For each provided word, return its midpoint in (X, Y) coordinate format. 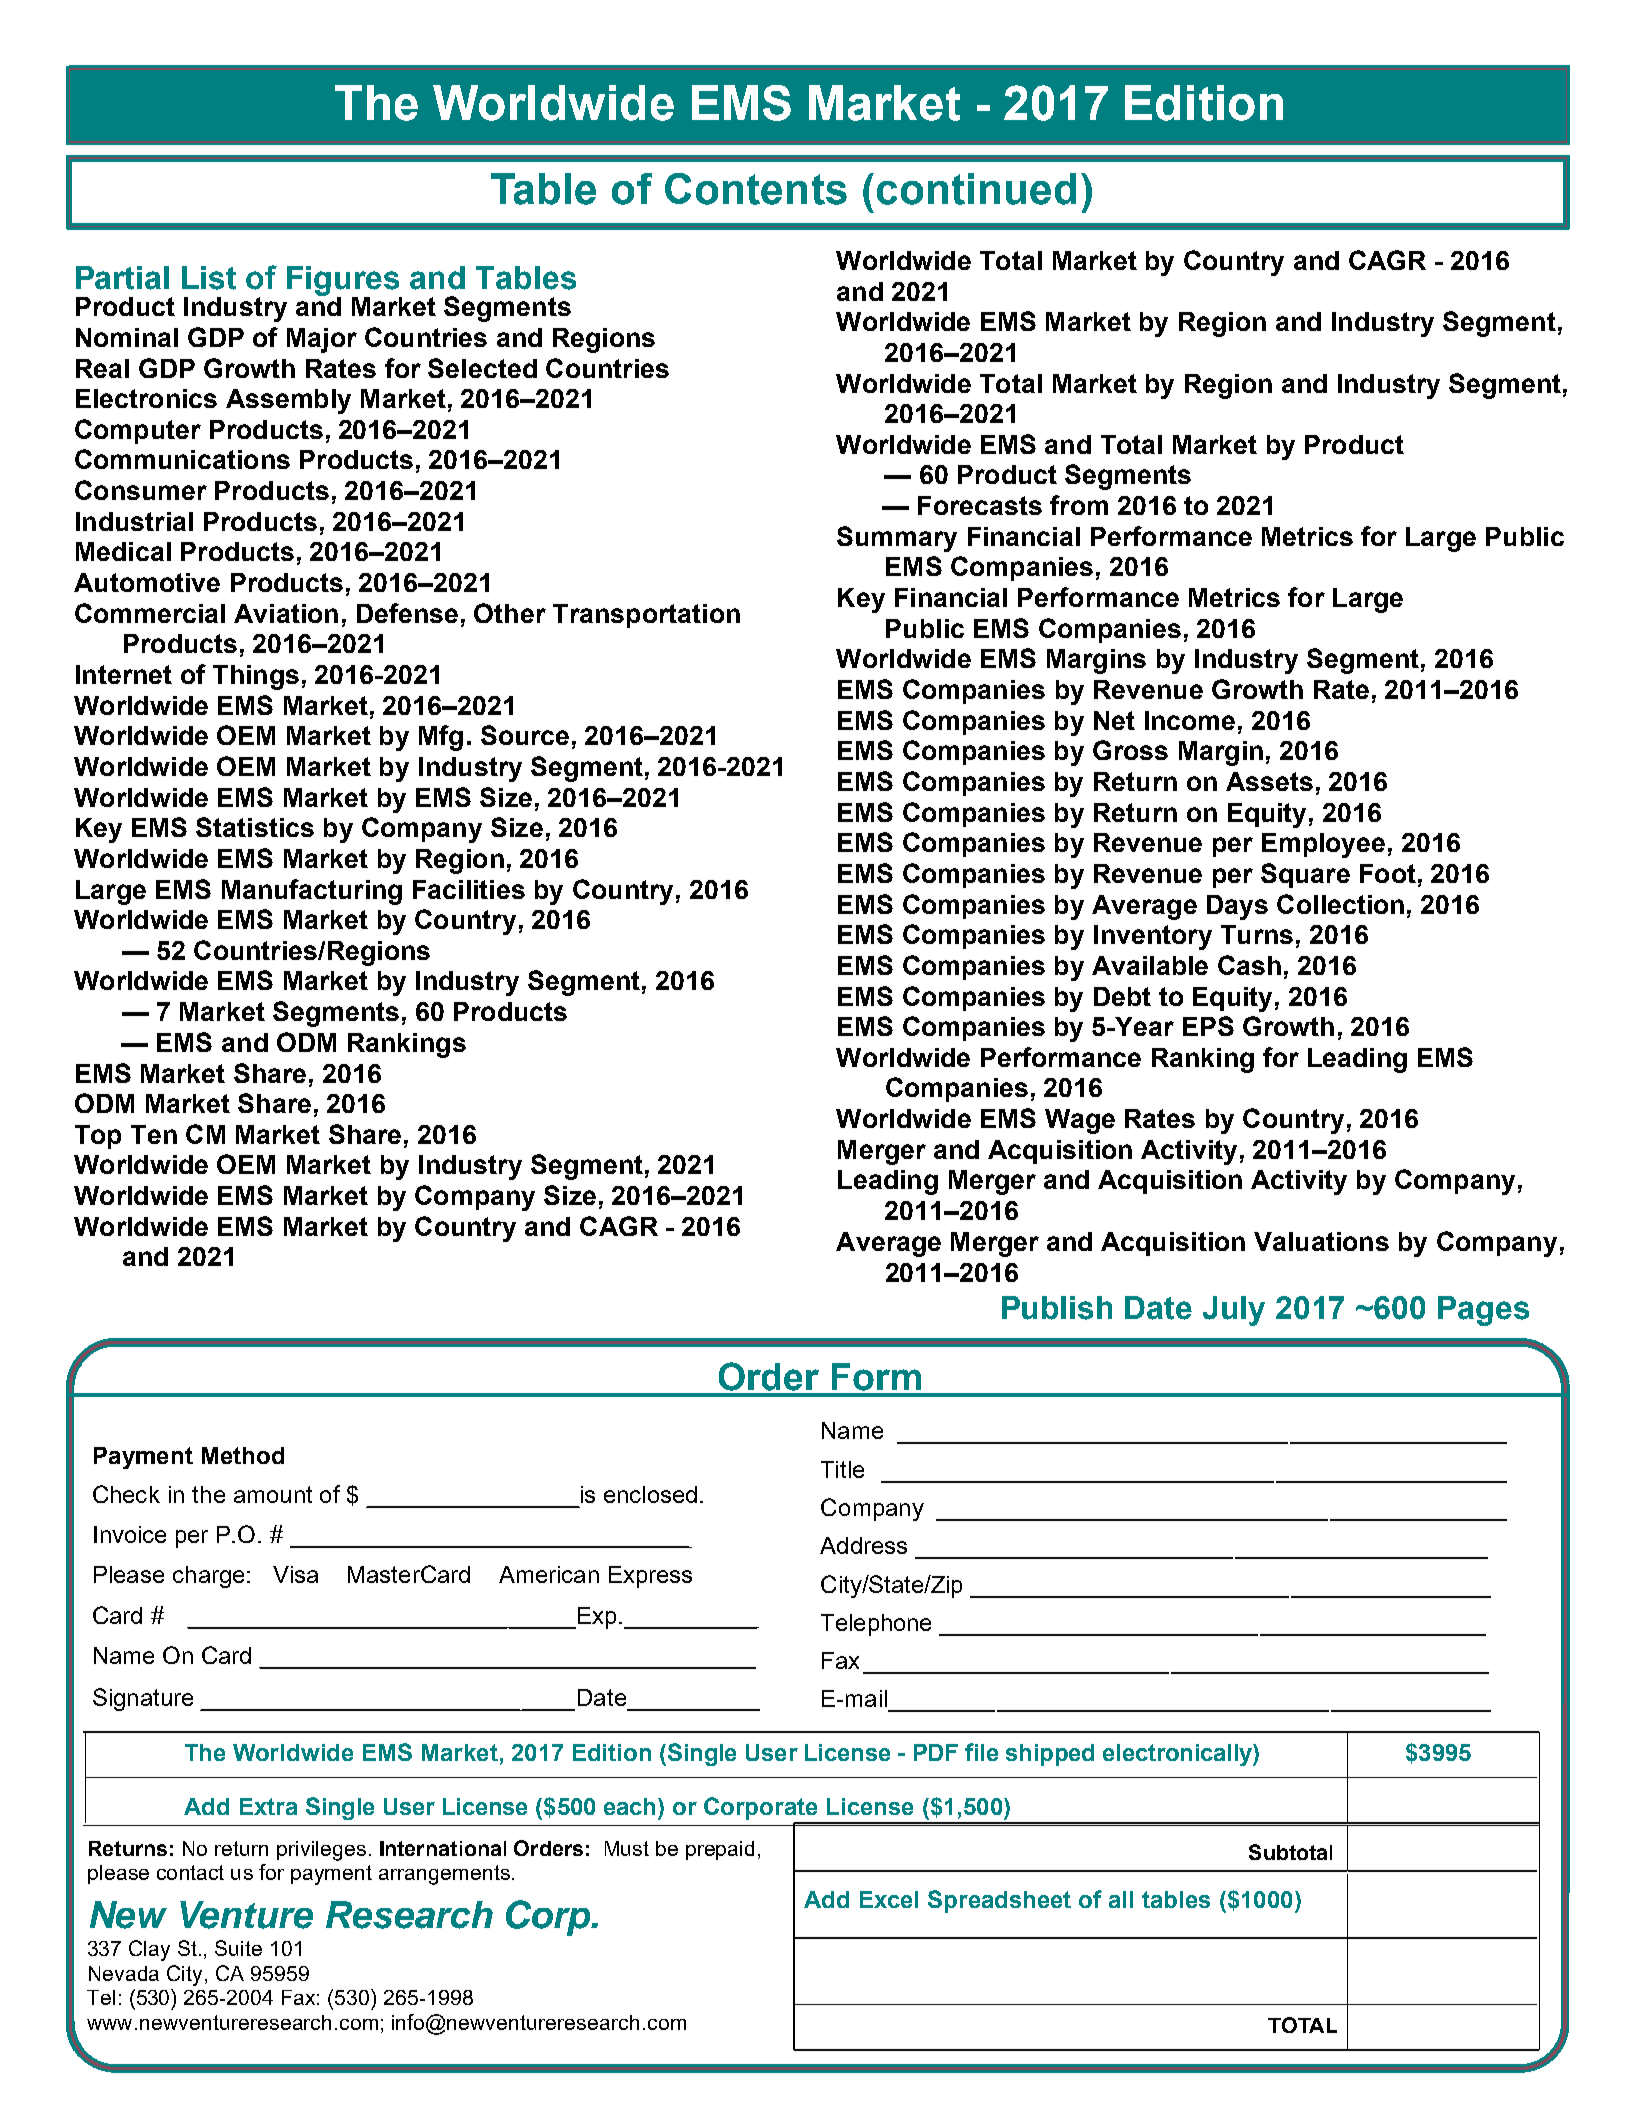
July (1234, 1311)
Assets (1269, 781)
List (209, 278)
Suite (238, 1948)
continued (976, 189)
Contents (756, 189)
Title (842, 1469)
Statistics (255, 827)
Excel (889, 1899)
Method (243, 1455)
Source (525, 735)
